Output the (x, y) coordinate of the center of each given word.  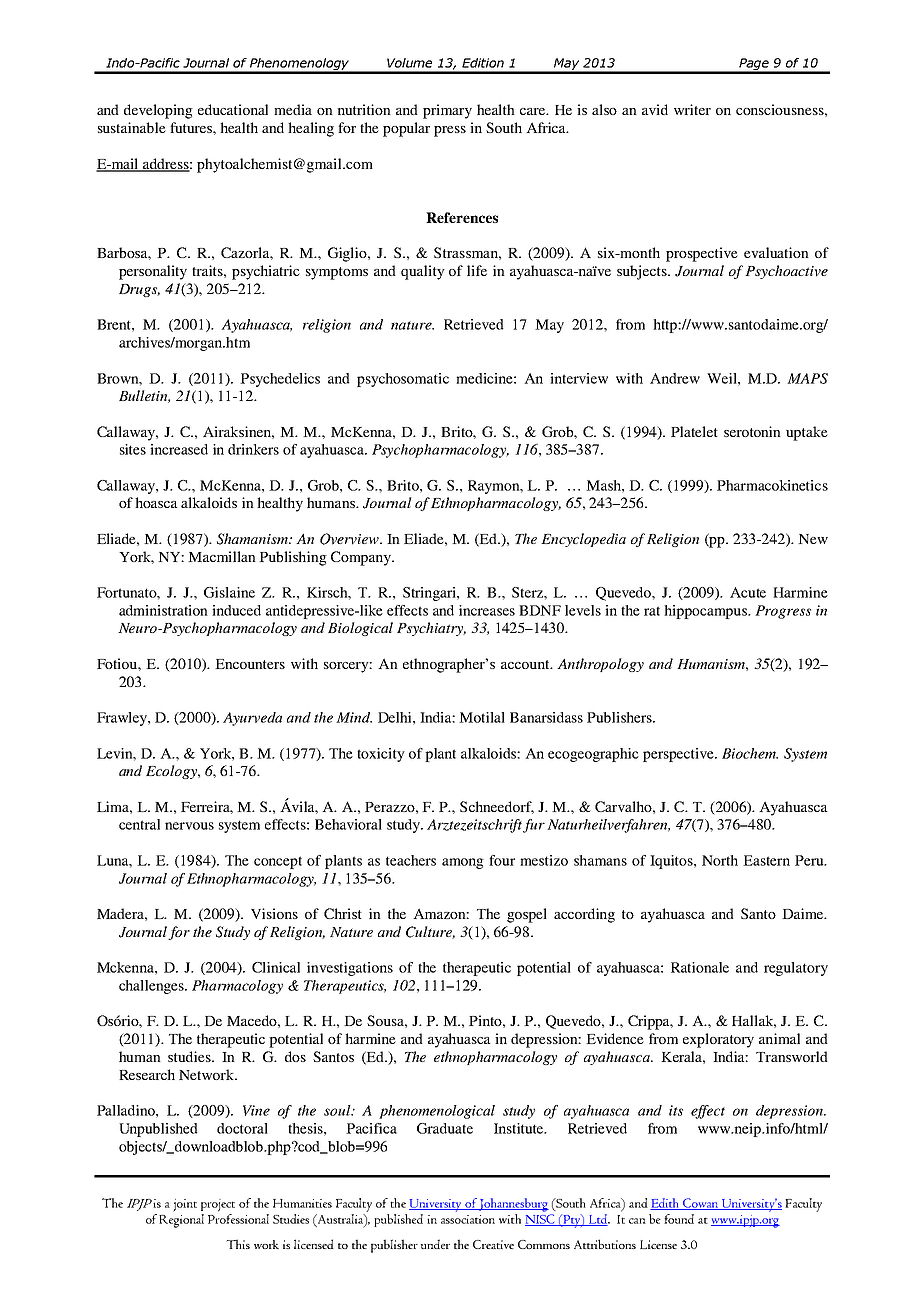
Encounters (250, 664)
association (468, 1219)
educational (233, 109)
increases (487, 610)
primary (447, 111)
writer (692, 109)
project (218, 1205)
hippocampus (707, 612)
